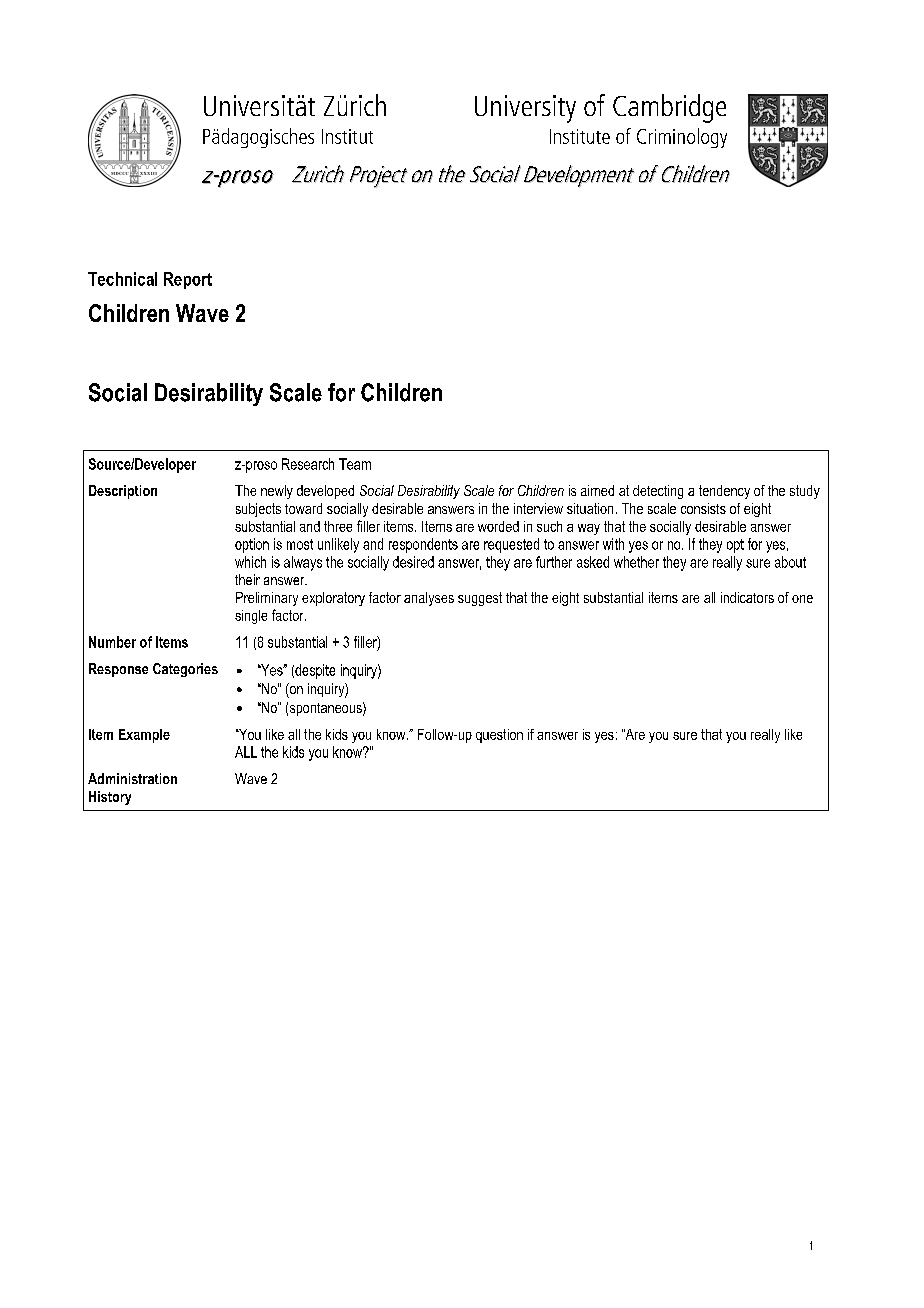 This screenshot has width=924, height=1308. I want to click on indicators, so click(747, 597).
